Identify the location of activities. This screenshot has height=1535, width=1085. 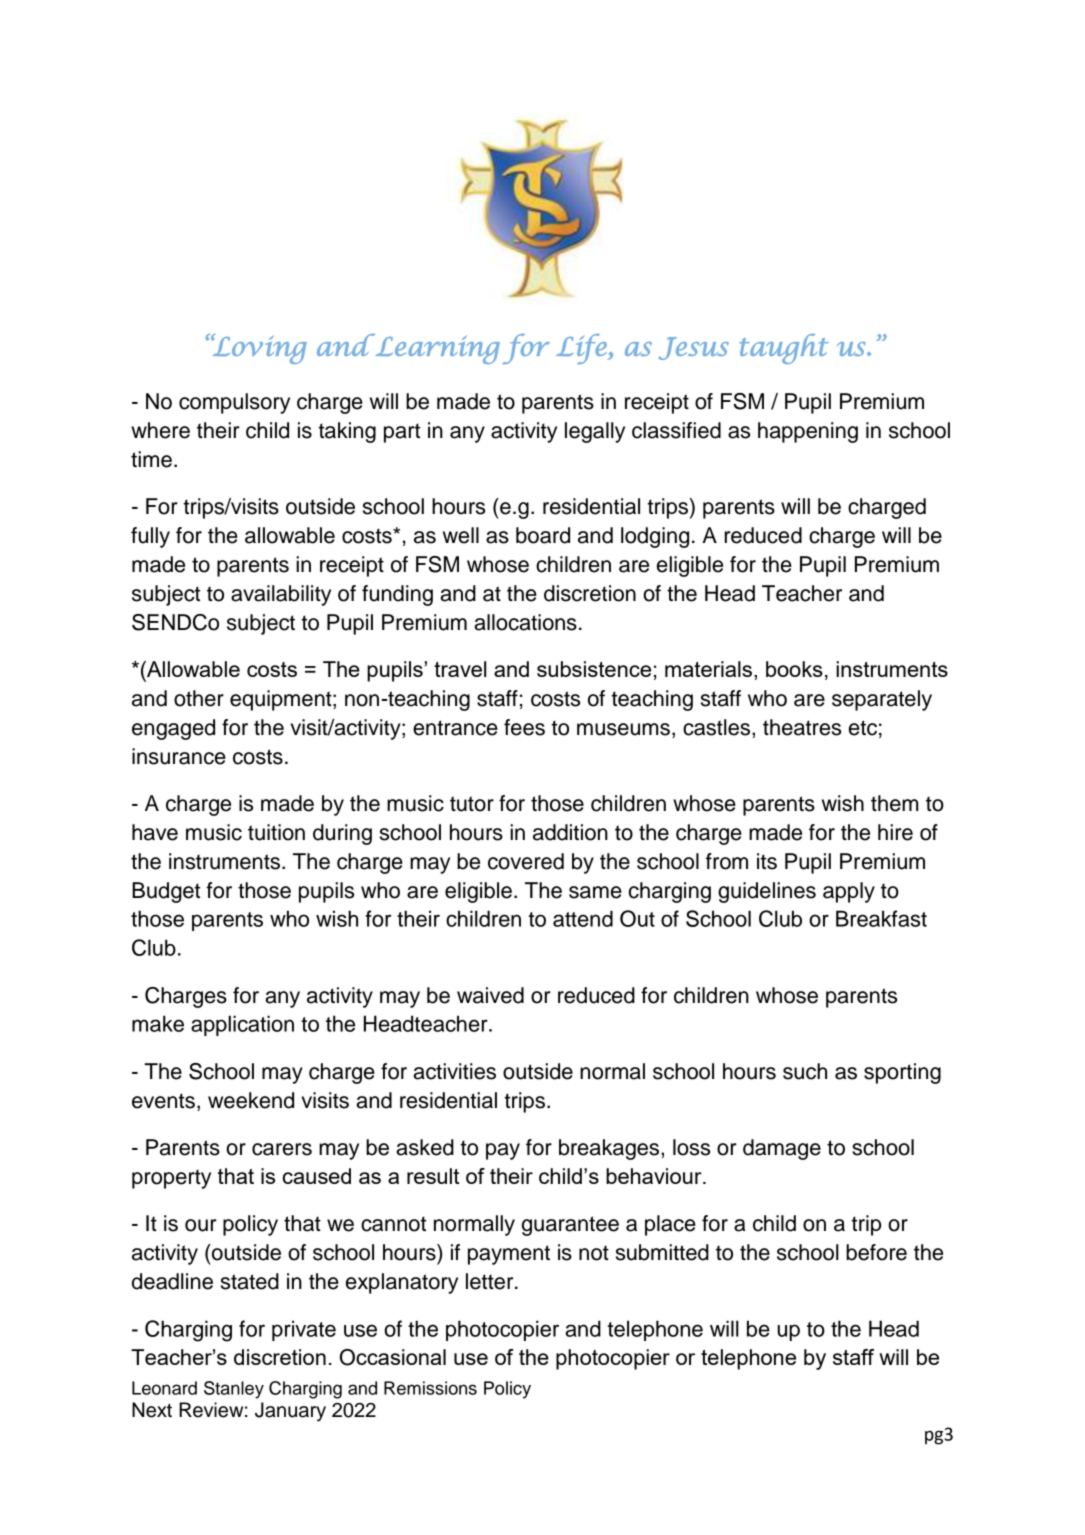
(454, 1071).
